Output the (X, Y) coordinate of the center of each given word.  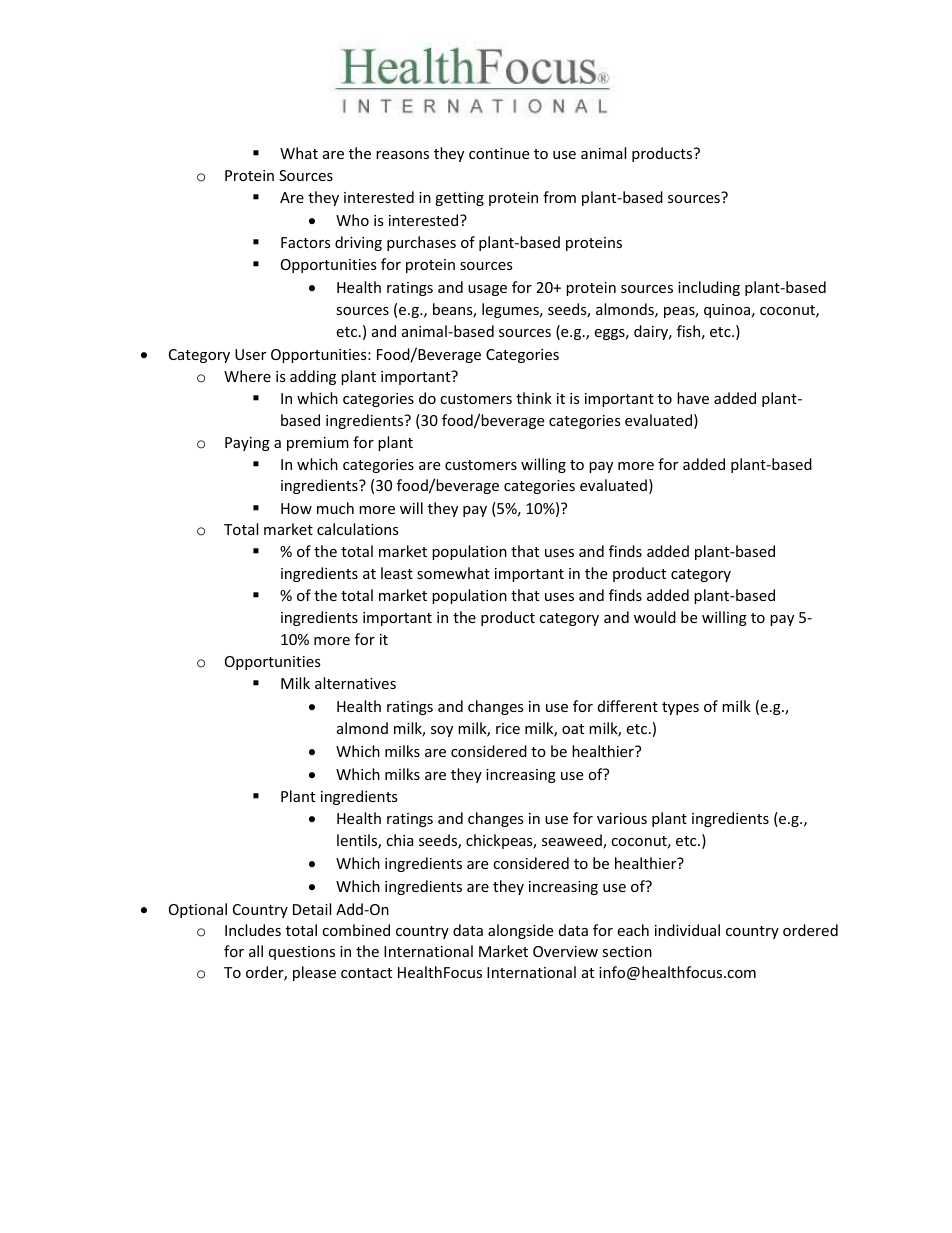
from (559, 197)
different (628, 706)
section (627, 951)
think (534, 398)
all (256, 951)
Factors (306, 242)
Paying (247, 444)
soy (442, 731)
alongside (520, 931)
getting (459, 199)
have (693, 398)
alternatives (355, 683)
